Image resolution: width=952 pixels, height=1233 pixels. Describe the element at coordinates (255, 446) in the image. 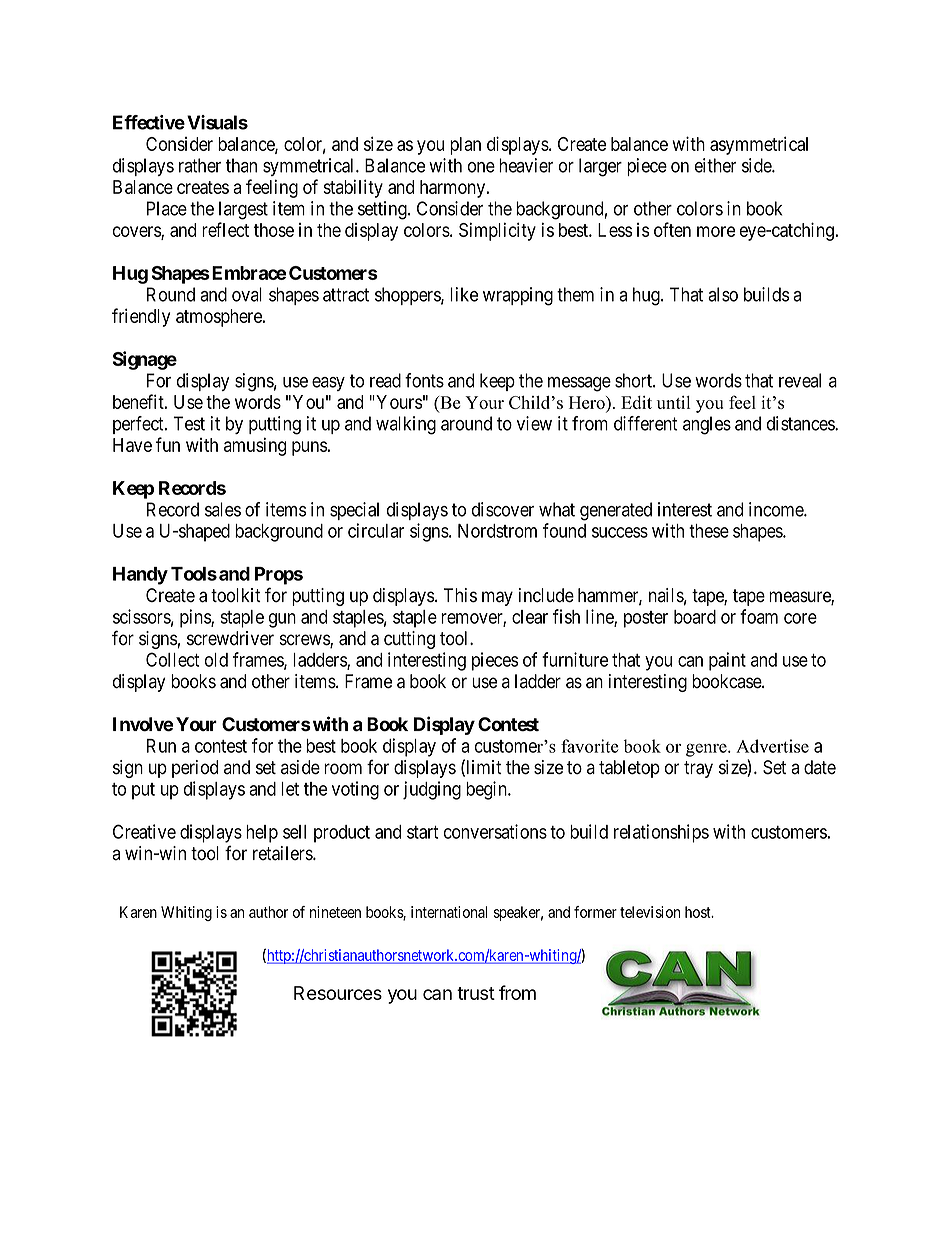

I see `amusing` at that location.
